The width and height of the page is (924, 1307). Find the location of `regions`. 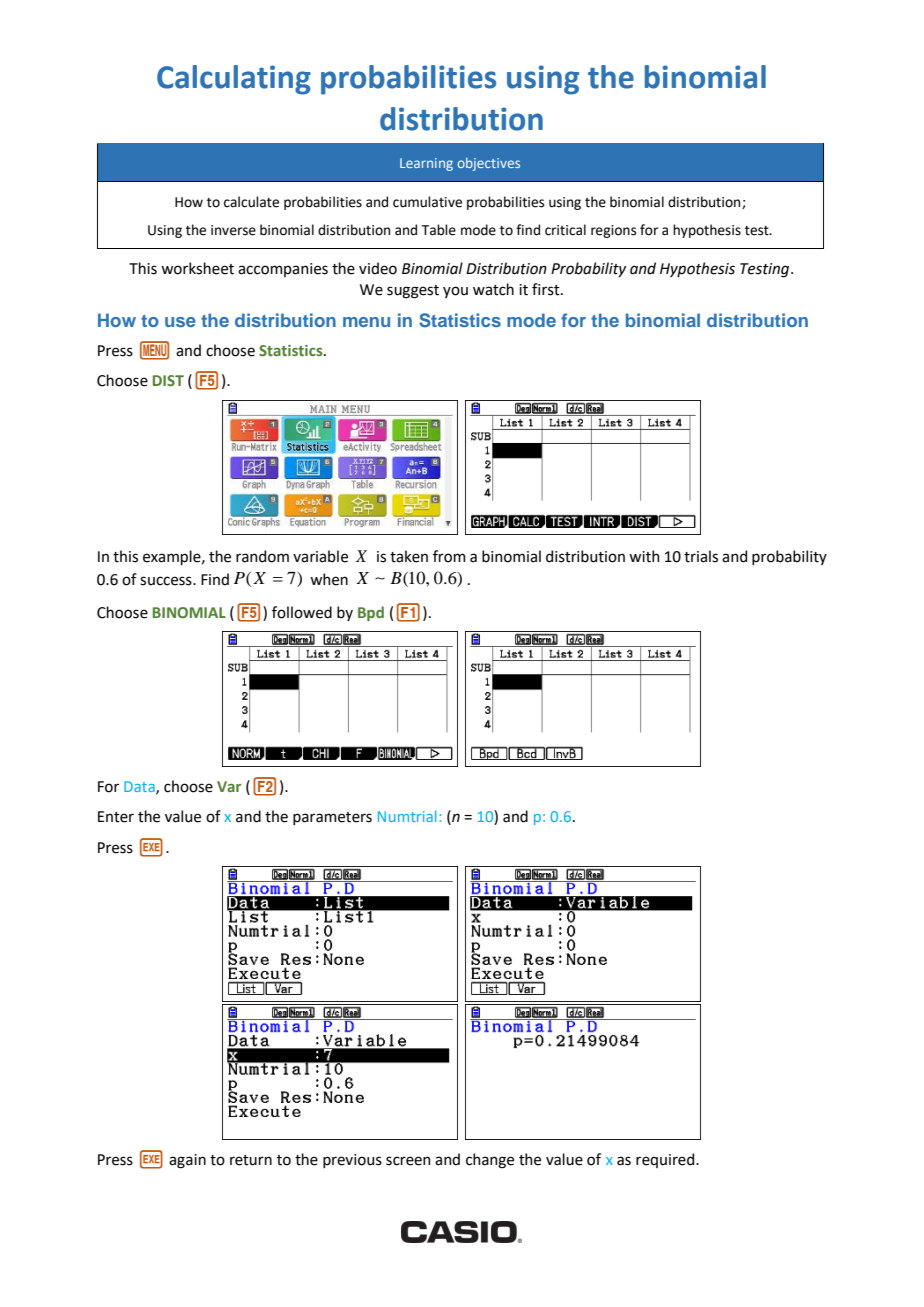

regions is located at coordinates (613, 231).
